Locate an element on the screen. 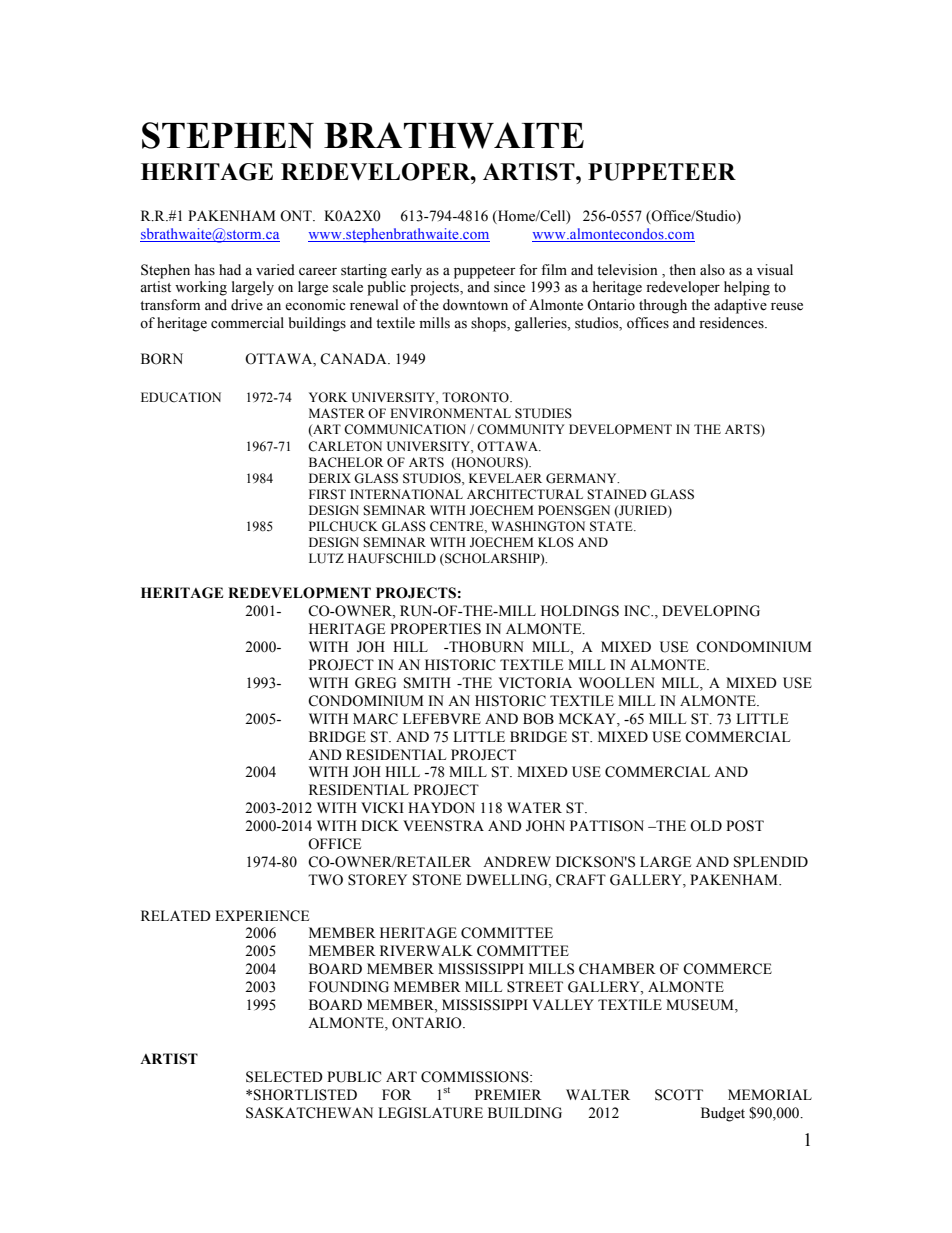 The image size is (952, 1233). downtown is located at coordinates (475, 305).
